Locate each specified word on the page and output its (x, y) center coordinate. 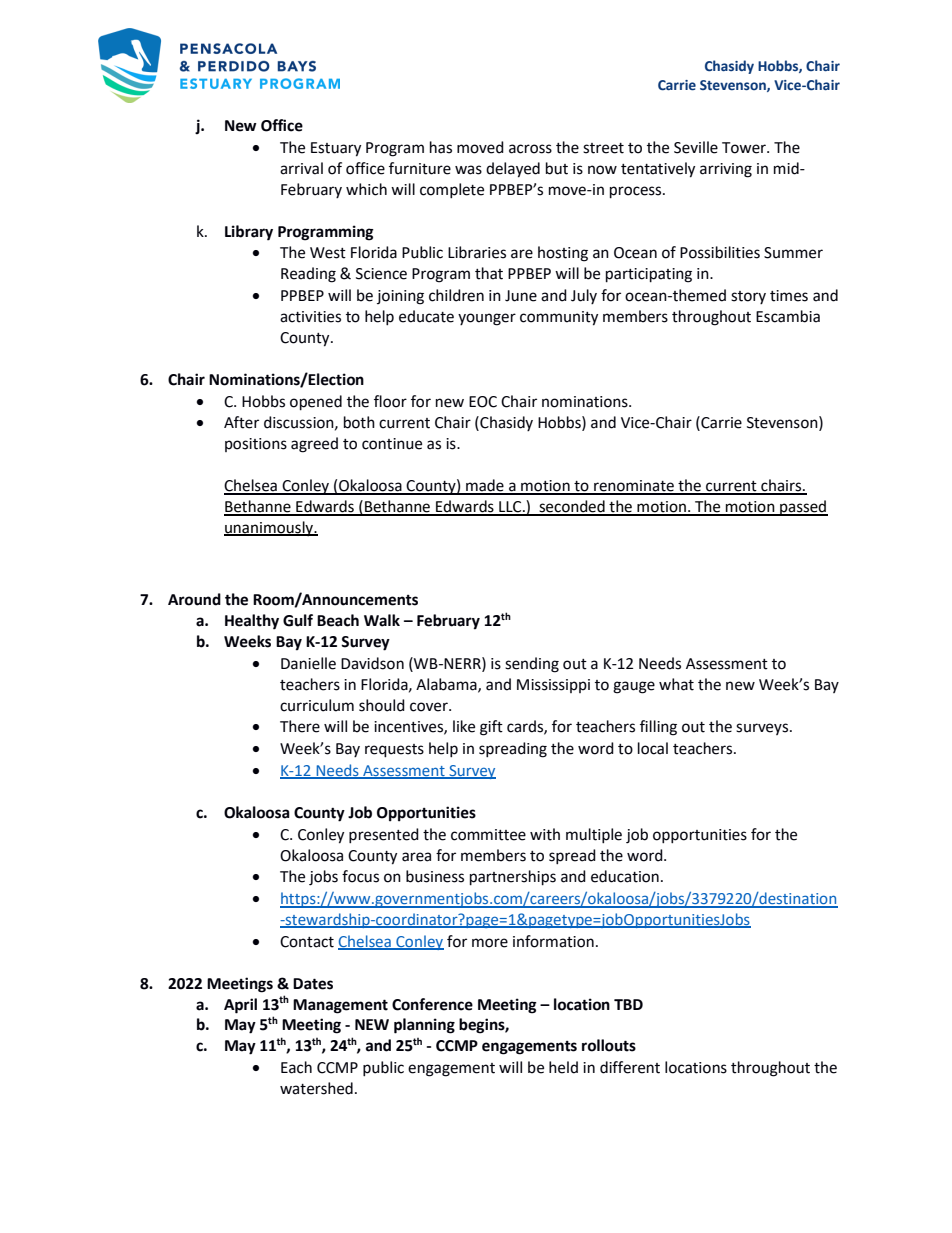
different (630, 1067)
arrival (301, 168)
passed (803, 508)
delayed (513, 170)
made (485, 486)
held (563, 1067)
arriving (726, 170)
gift (491, 728)
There (300, 726)
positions (256, 445)
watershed (316, 1088)
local (653, 748)
